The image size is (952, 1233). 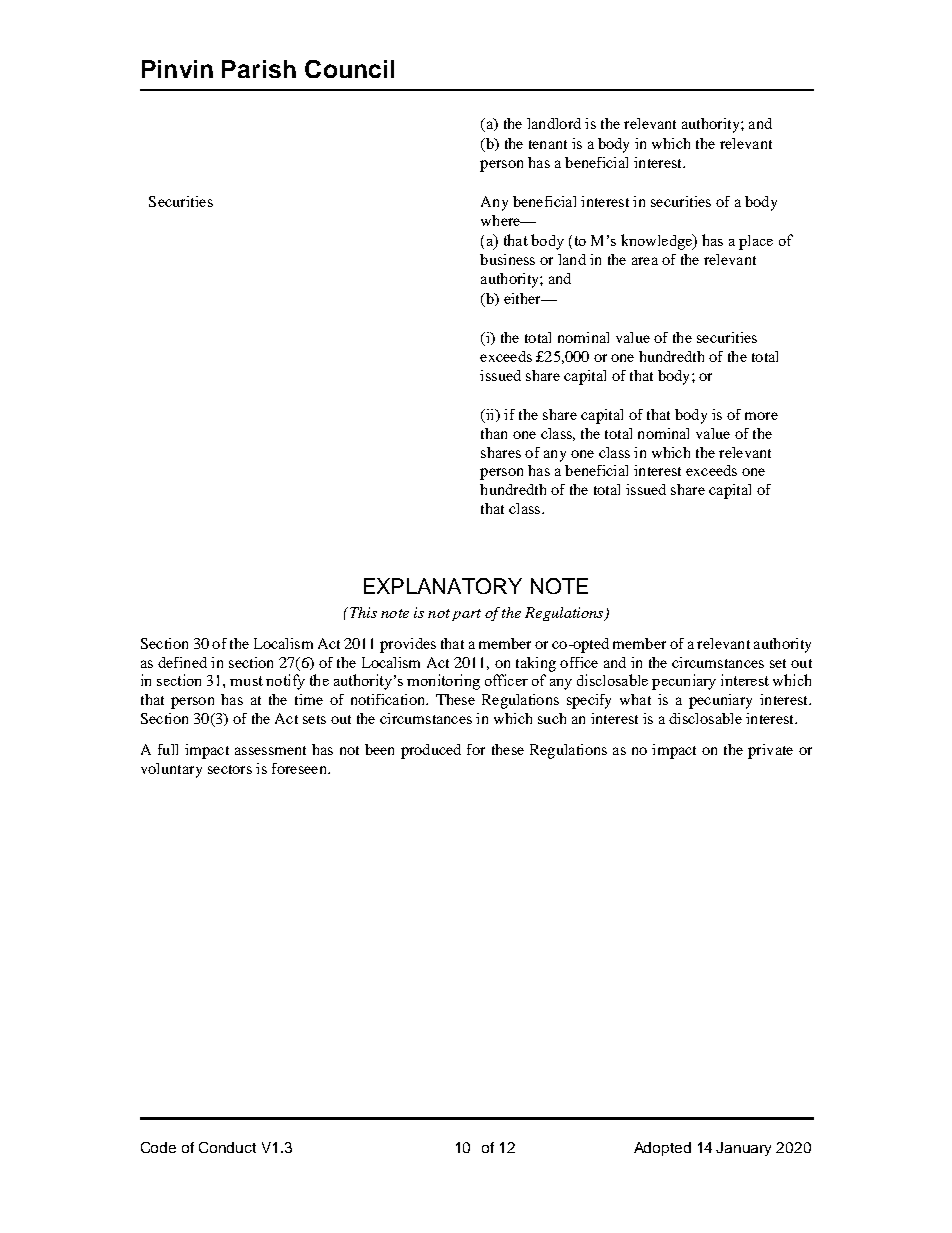 What do you see at coordinates (548, 144) in the screenshot?
I see `tenant` at bounding box center [548, 144].
